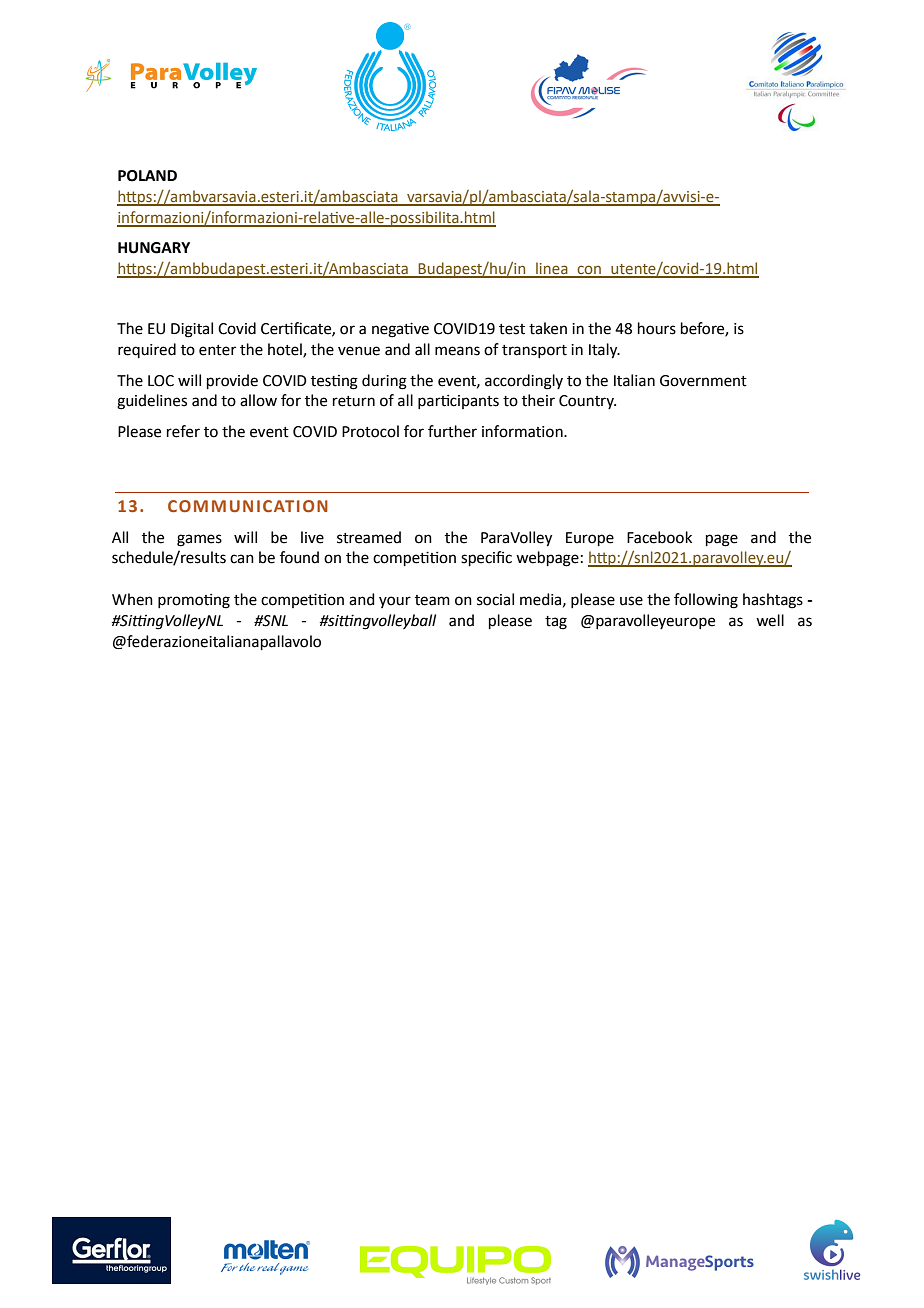 This image has height=1308, width=924. What do you see at coordinates (457, 351) in the image?
I see `means` at bounding box center [457, 351].
